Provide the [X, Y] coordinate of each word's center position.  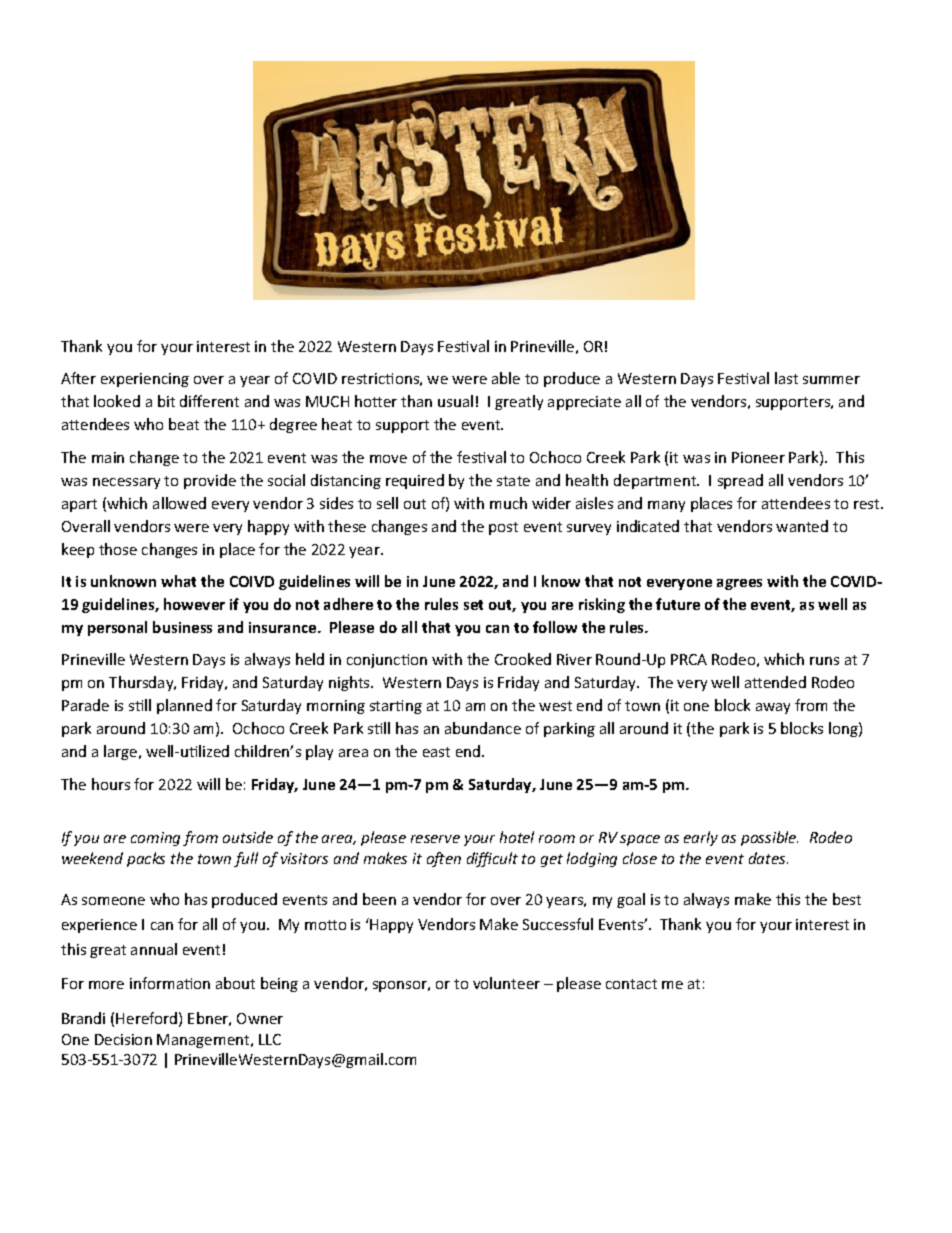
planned [184, 706]
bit [166, 401]
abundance [483, 728]
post [503, 528]
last [786, 378]
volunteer [506, 983]
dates [768, 858]
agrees [739, 584]
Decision [123, 1039]
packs [146, 859]
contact [631, 984]
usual [455, 401]
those [118, 549]
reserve [435, 839]
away [773, 708]
